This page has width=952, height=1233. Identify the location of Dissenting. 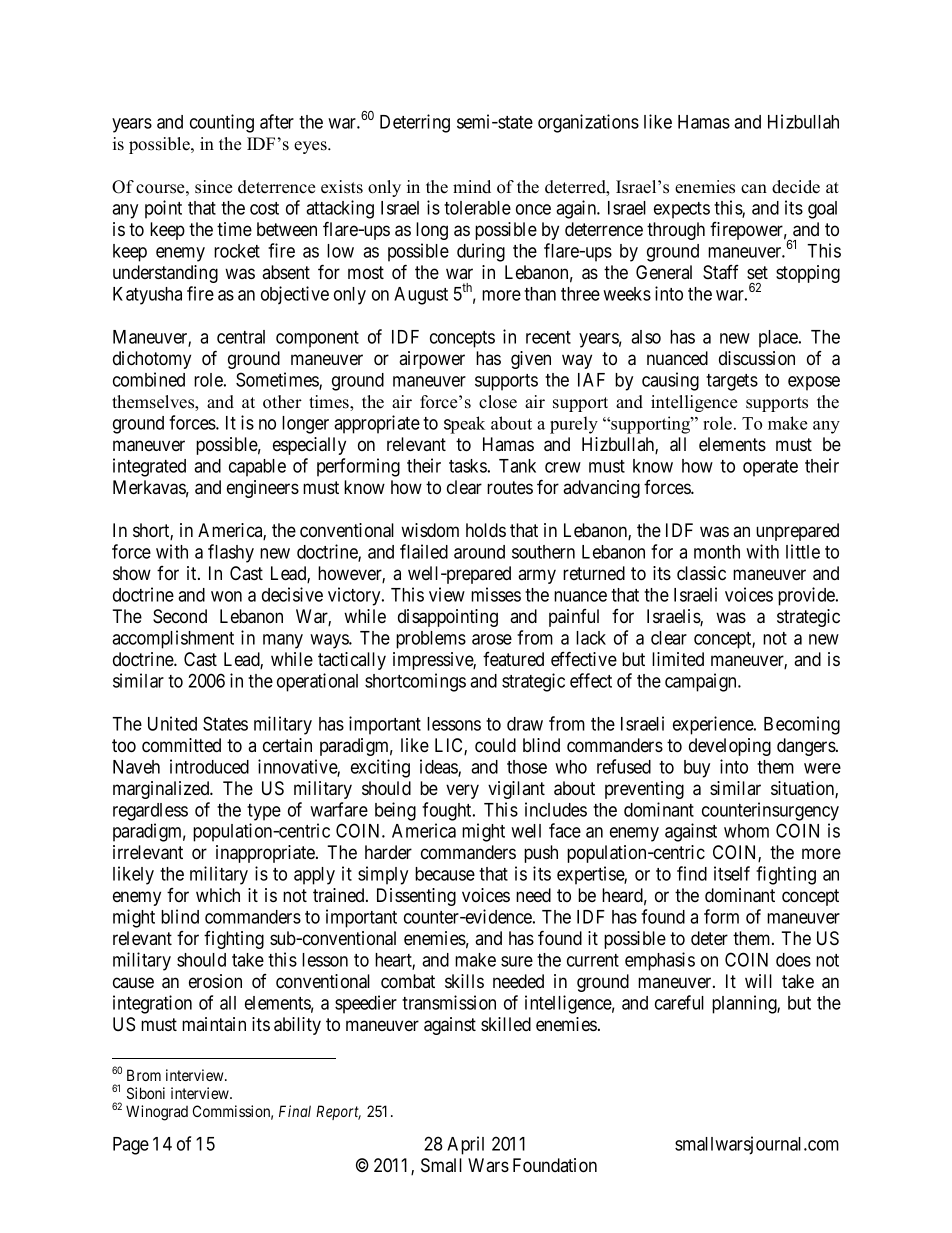
(416, 897).
